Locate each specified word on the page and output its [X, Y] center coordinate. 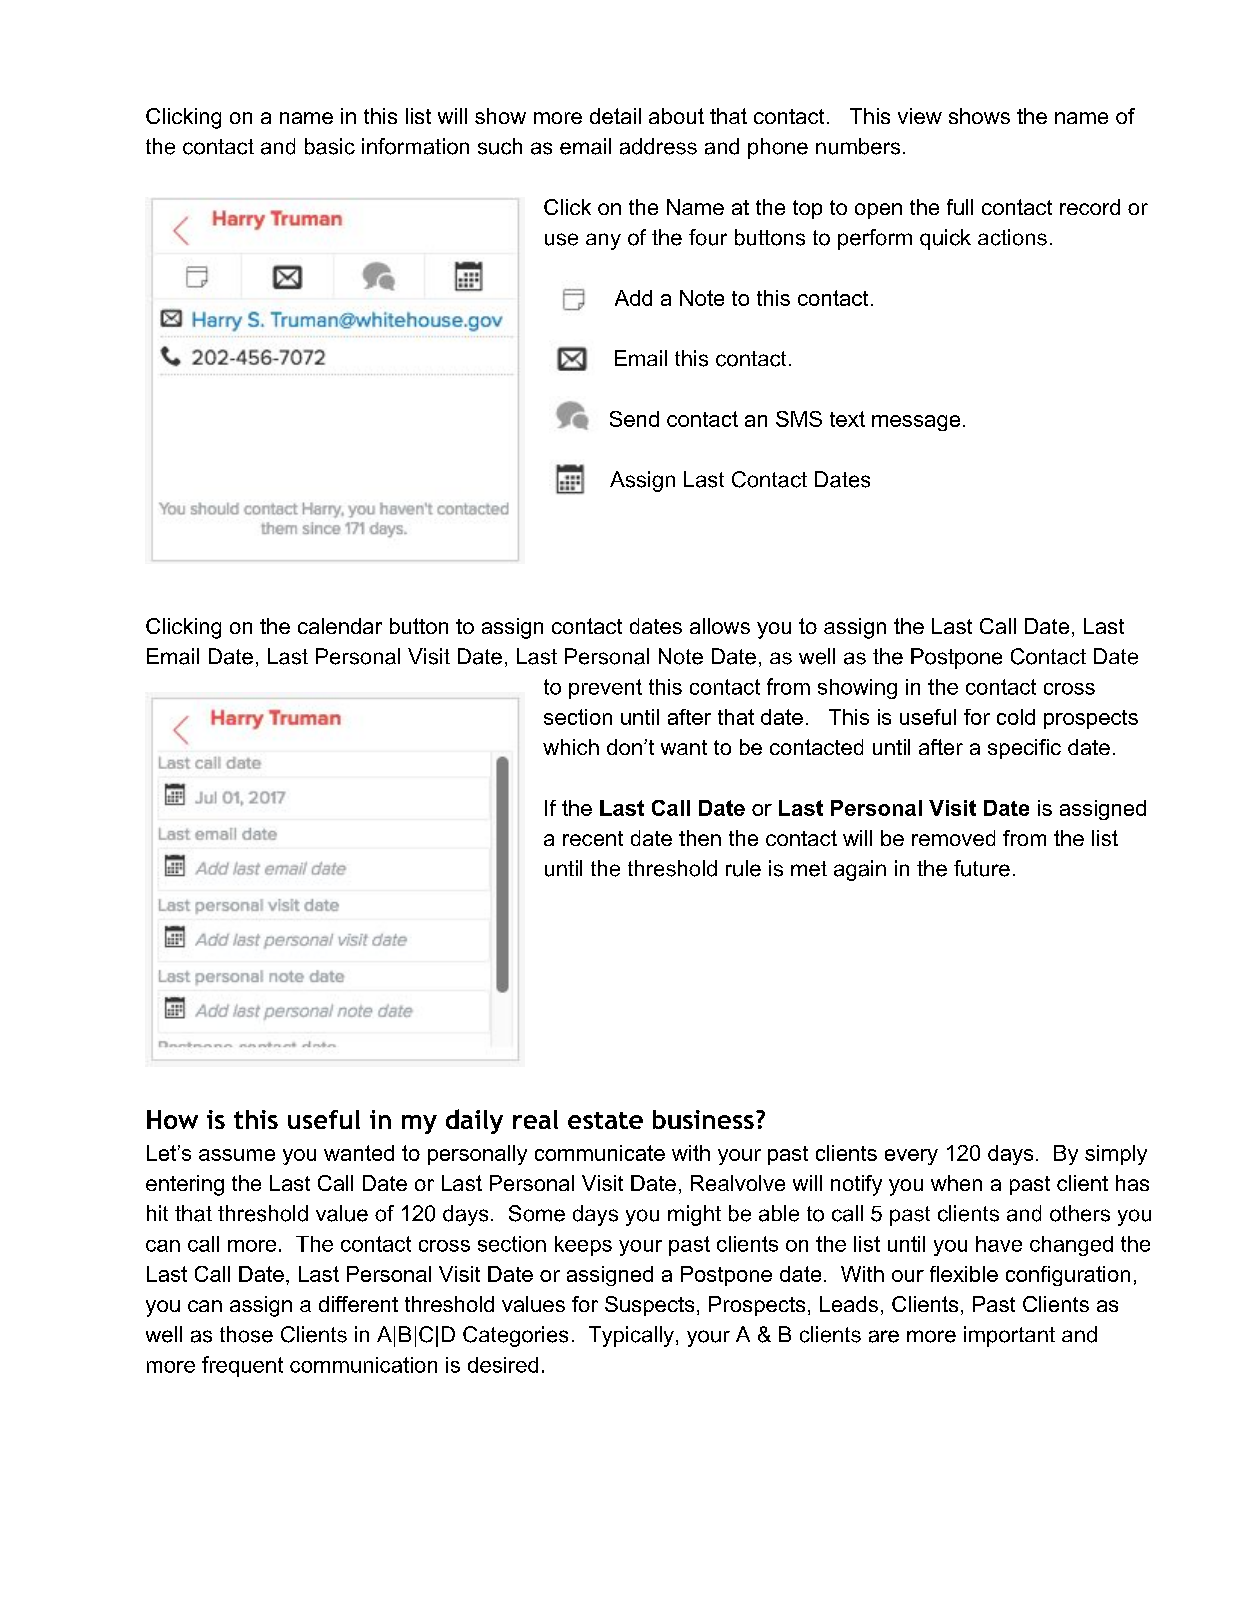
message [916, 423]
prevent [605, 689]
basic [330, 146]
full [960, 207]
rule [743, 868]
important [1009, 1336]
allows [720, 626]
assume [237, 1155]
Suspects [649, 1306]
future [982, 868]
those [246, 1334]
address [658, 146]
